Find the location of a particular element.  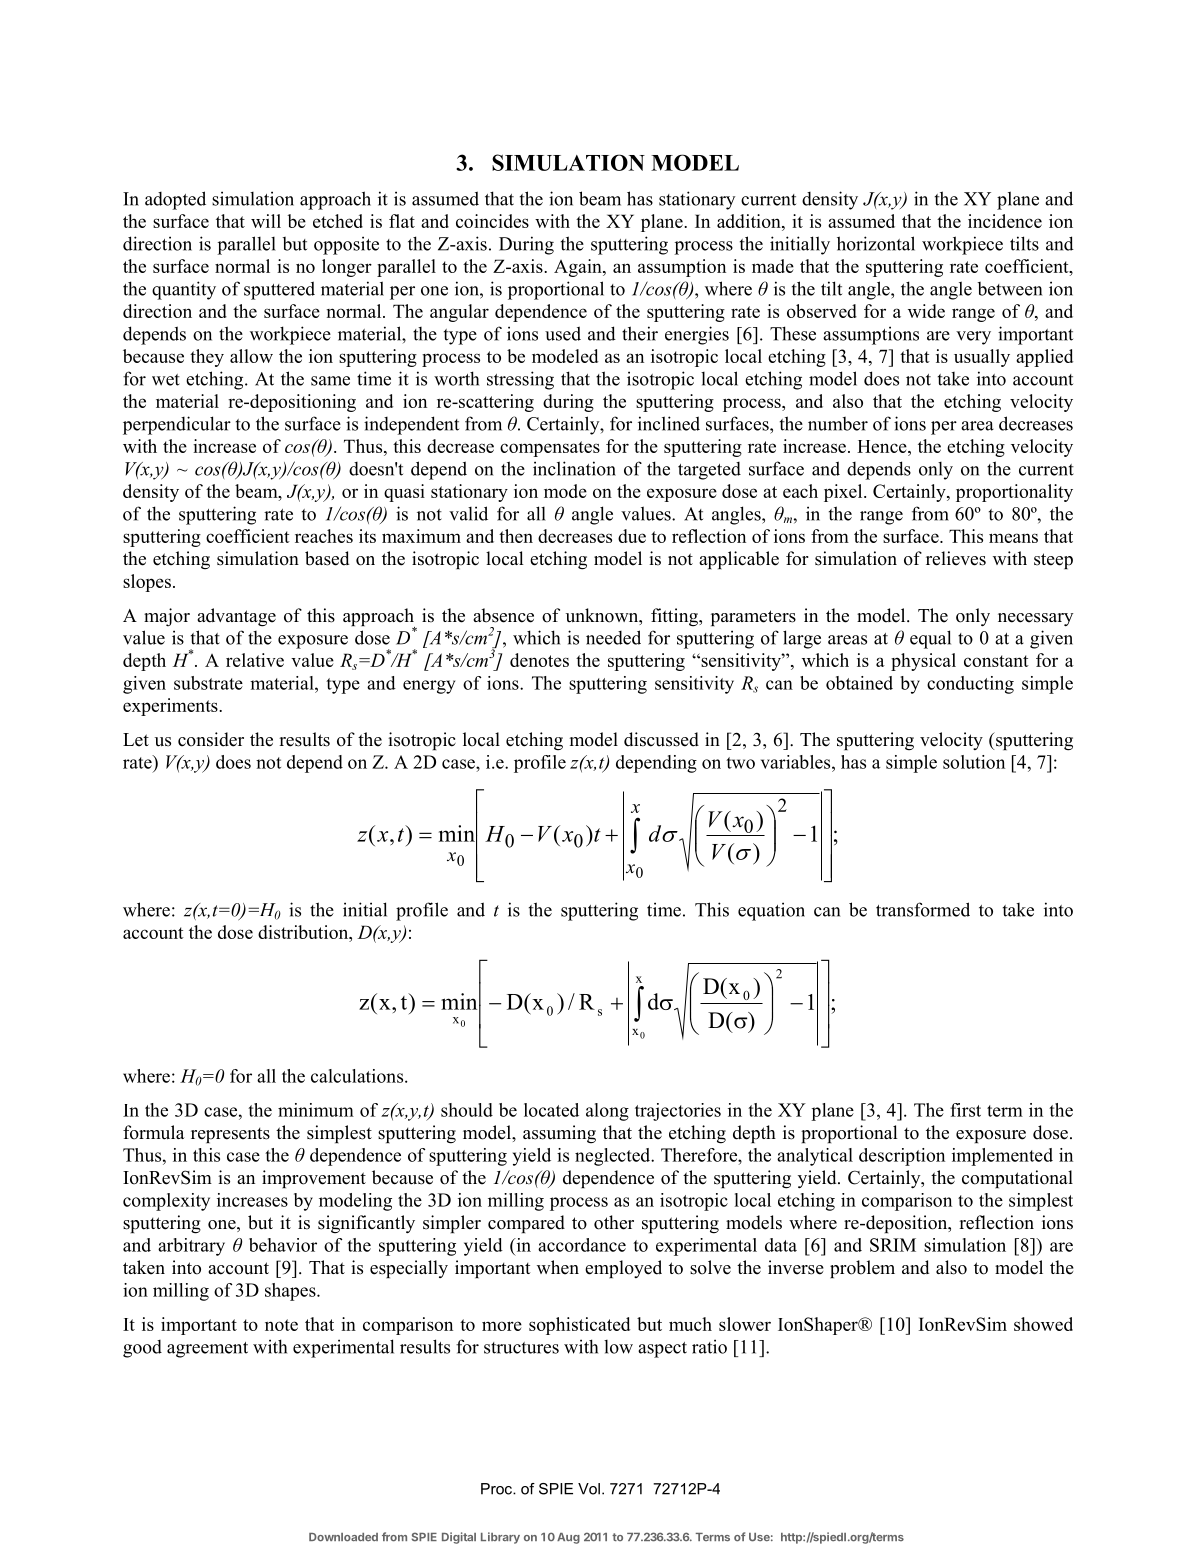

physical is located at coordinates (923, 662).
